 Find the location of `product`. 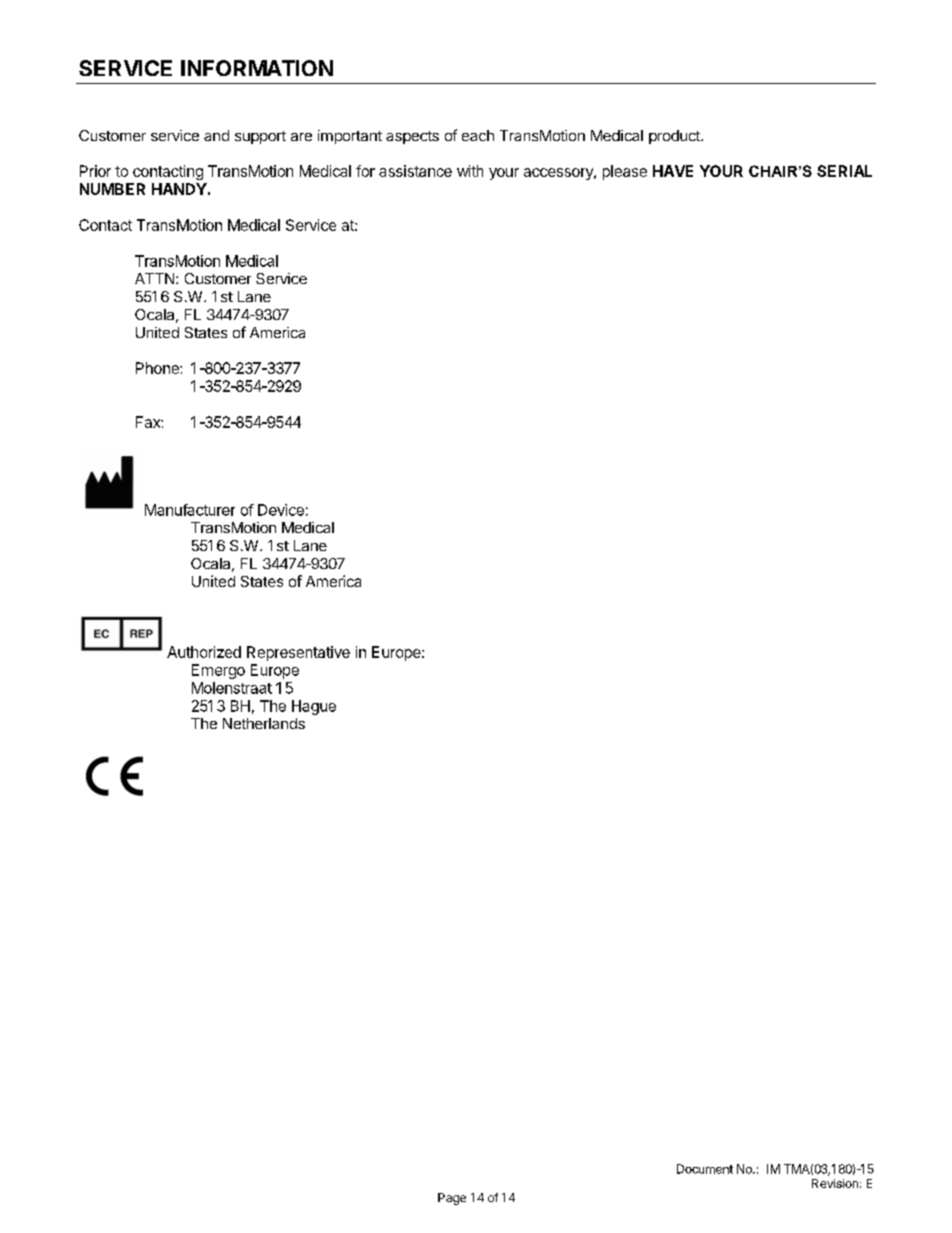

product is located at coordinates (675, 137).
